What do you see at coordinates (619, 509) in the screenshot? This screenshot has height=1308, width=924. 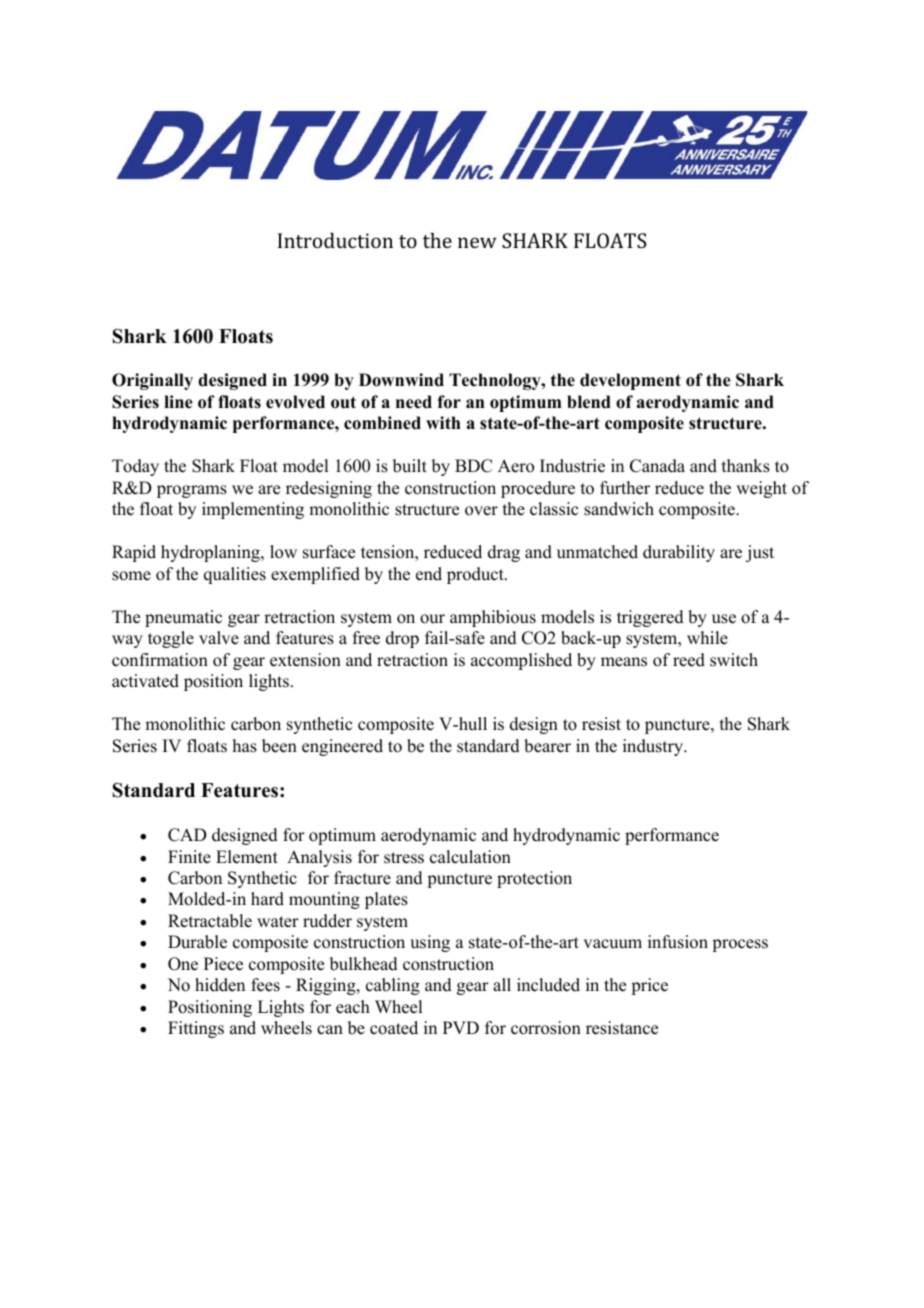 I see `sandwich` at bounding box center [619, 509].
